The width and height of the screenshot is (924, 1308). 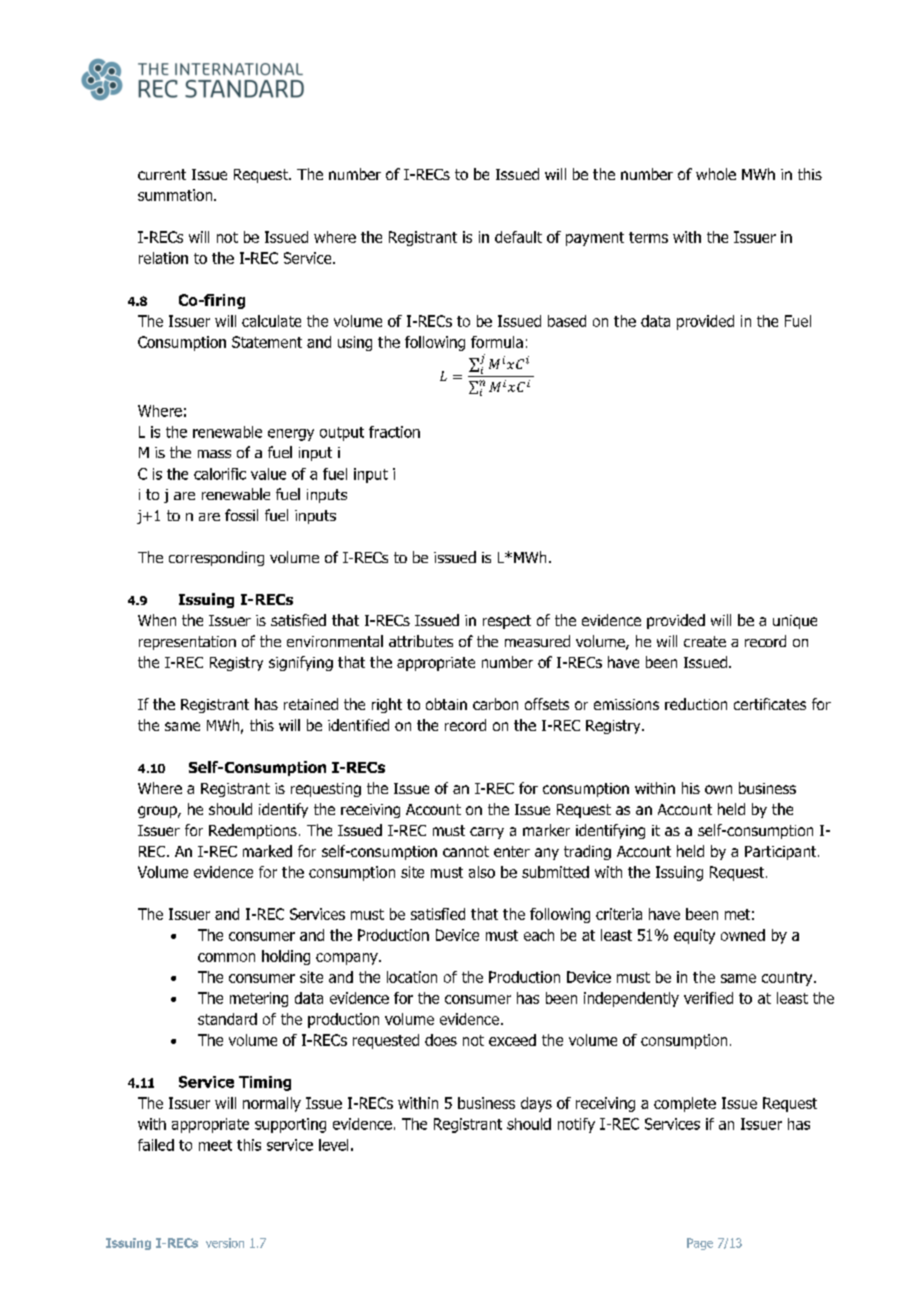 I want to click on Participant, so click(x=782, y=853).
